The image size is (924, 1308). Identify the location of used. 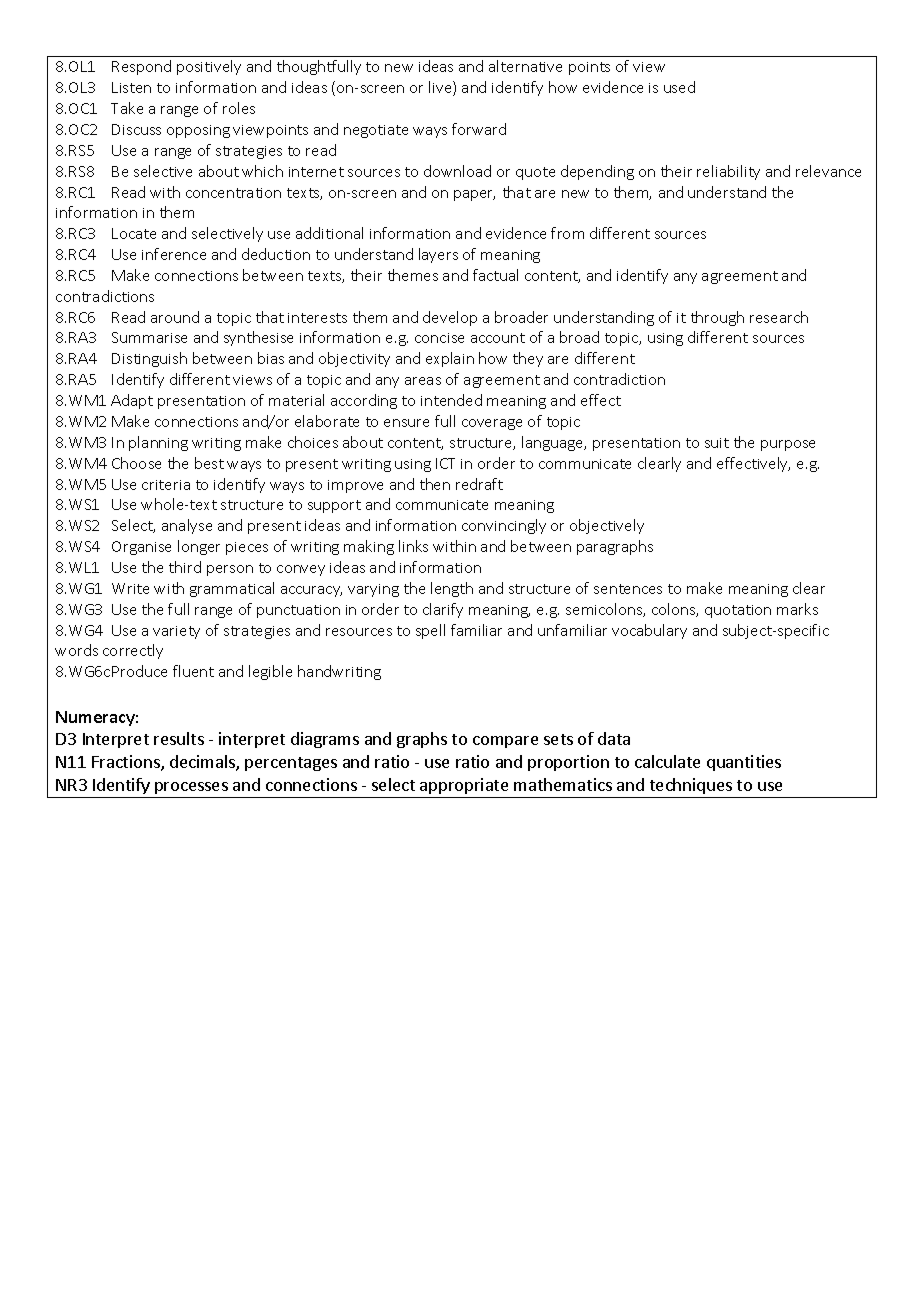
(679, 87).
